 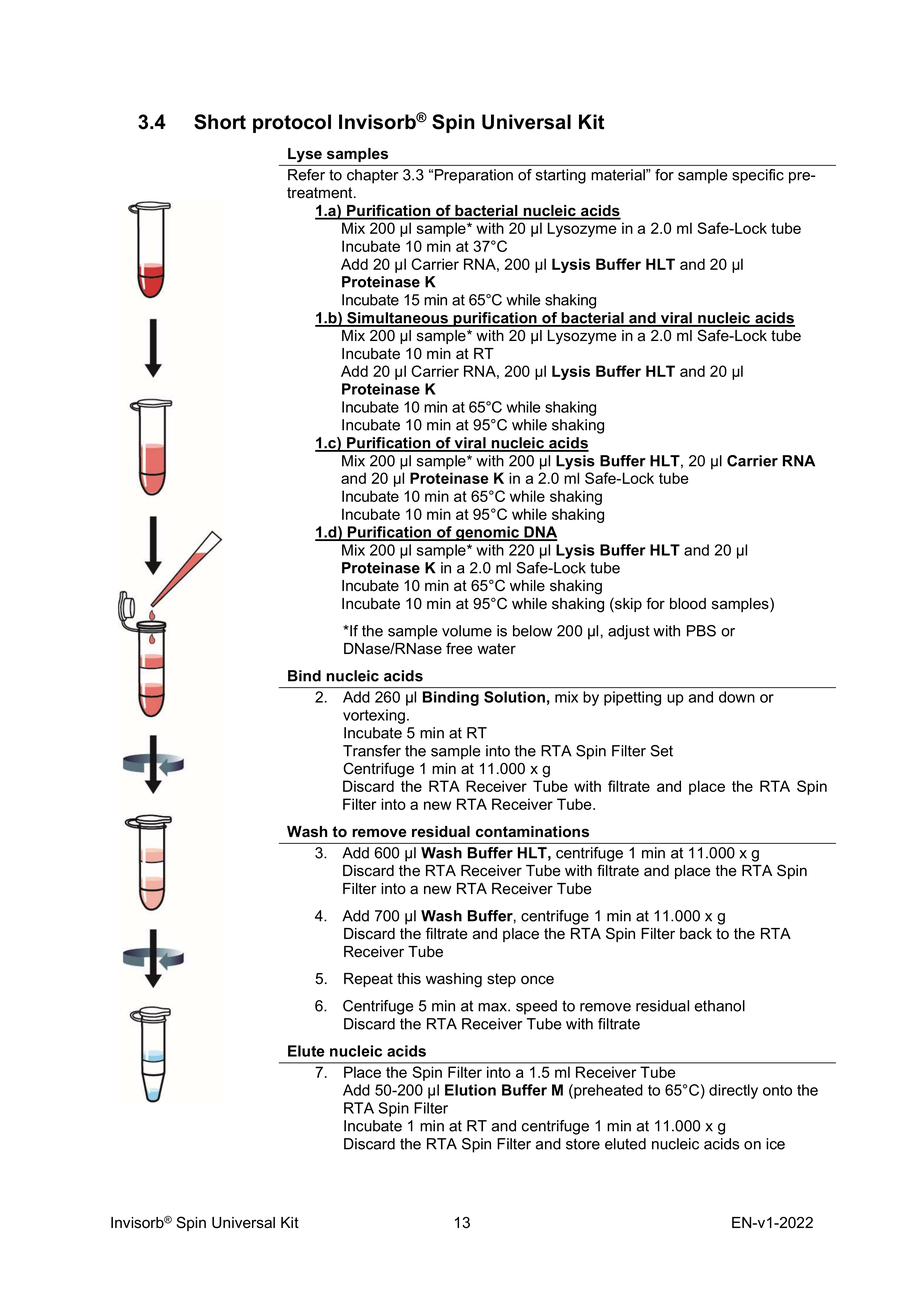 I want to click on Refer, so click(x=306, y=175).
